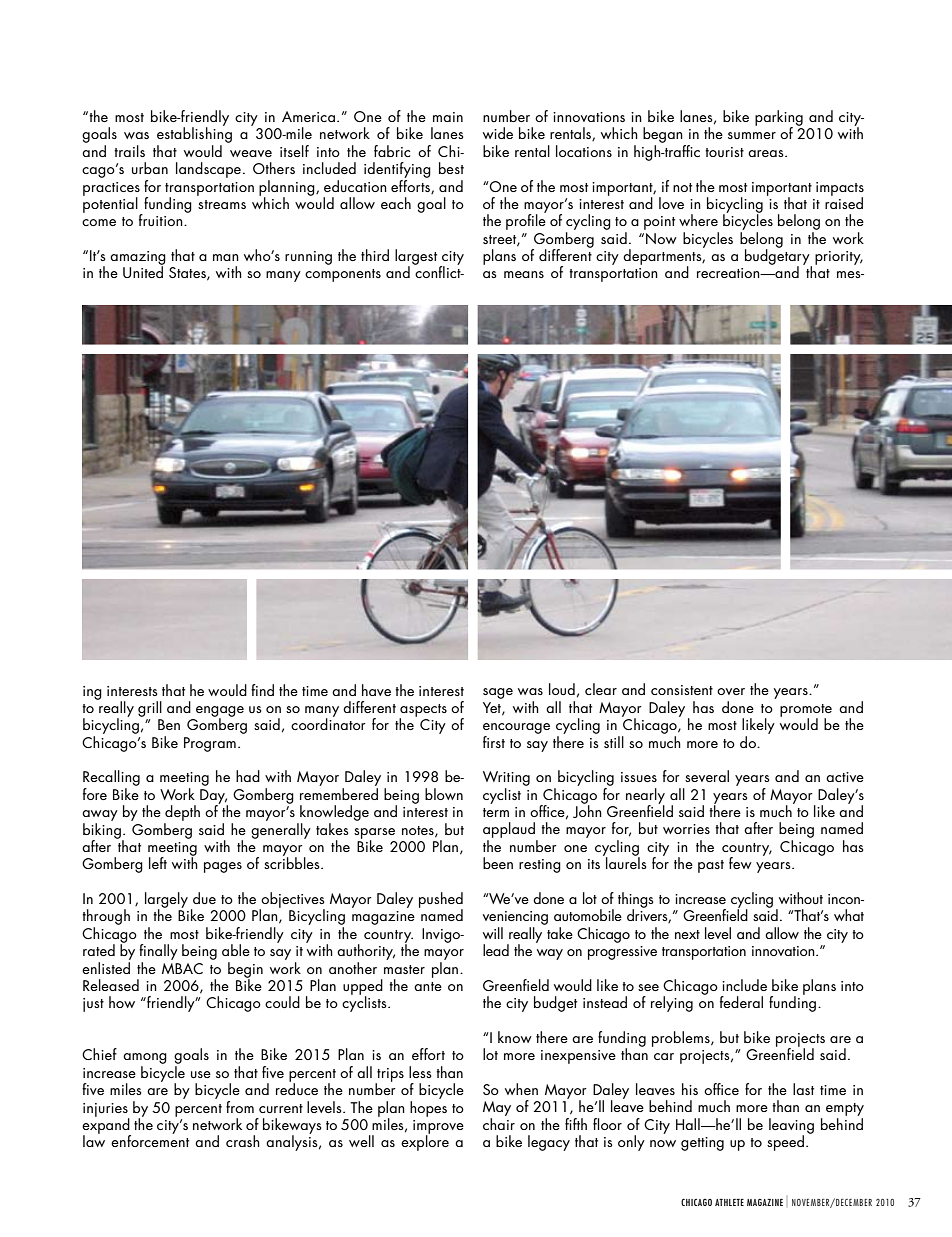 This page has height=1237, width=952. I want to click on explore, so click(425, 1142).
